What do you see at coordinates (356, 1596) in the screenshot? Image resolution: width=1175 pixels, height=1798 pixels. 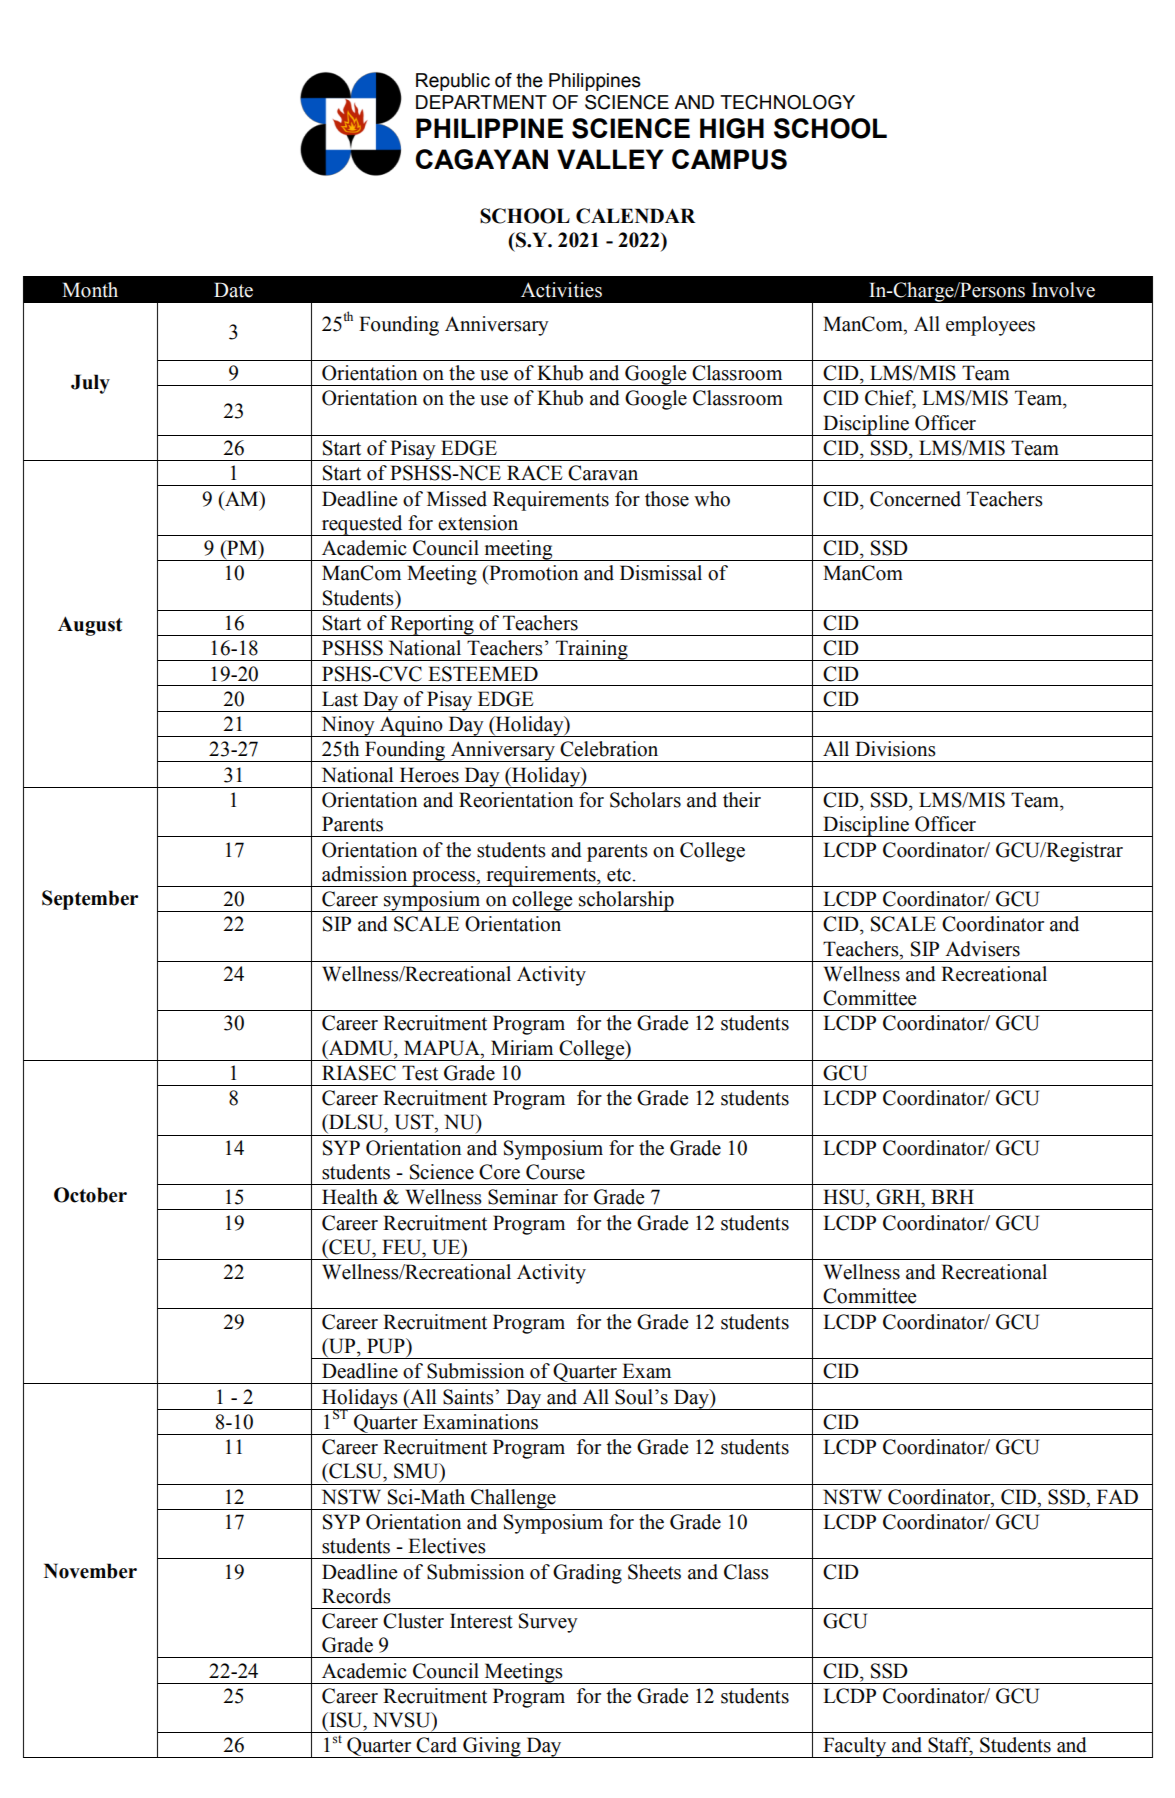 I see `Records` at bounding box center [356, 1596].
